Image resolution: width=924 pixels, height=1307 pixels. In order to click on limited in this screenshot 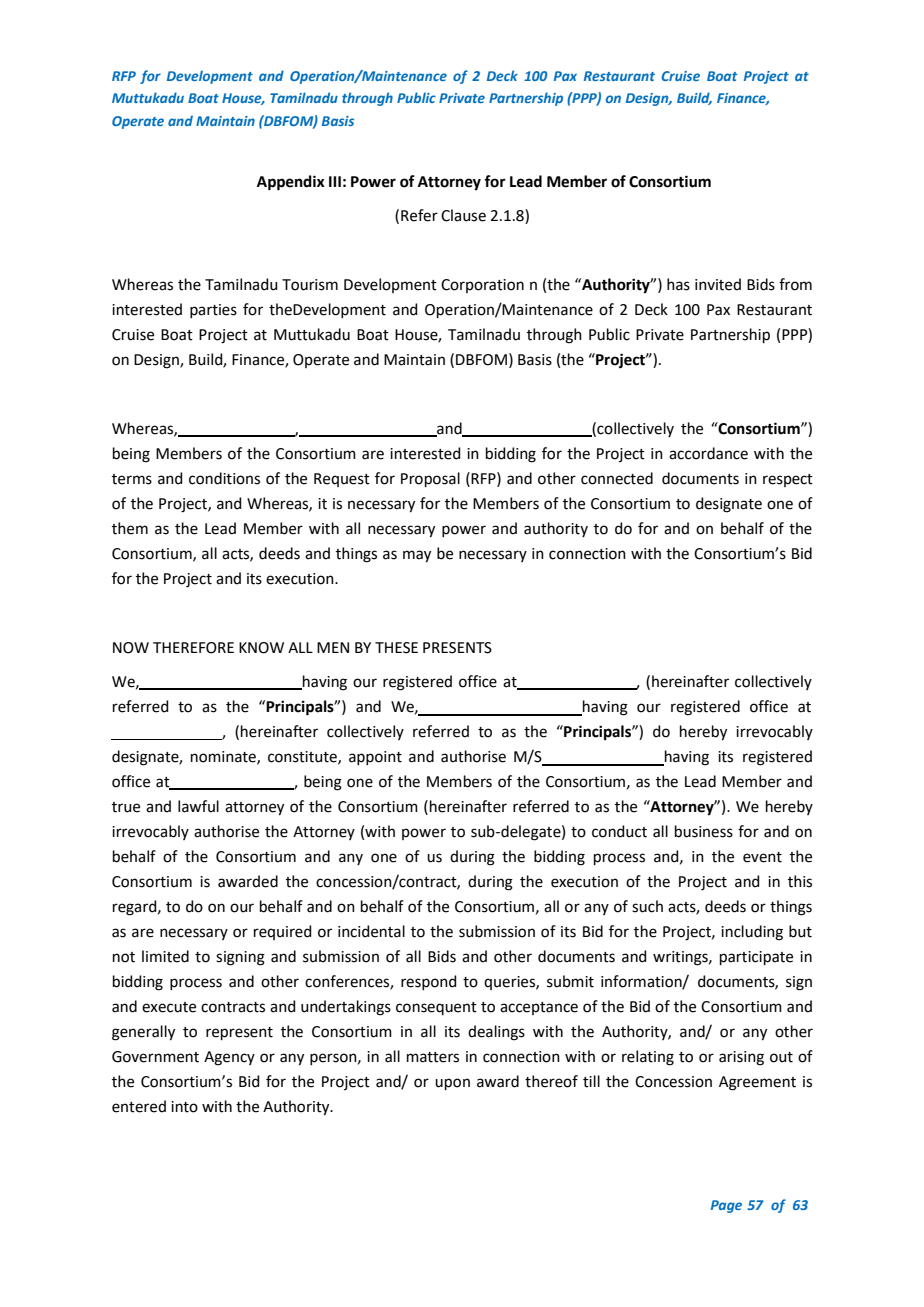, I will do `click(165, 956)`.
